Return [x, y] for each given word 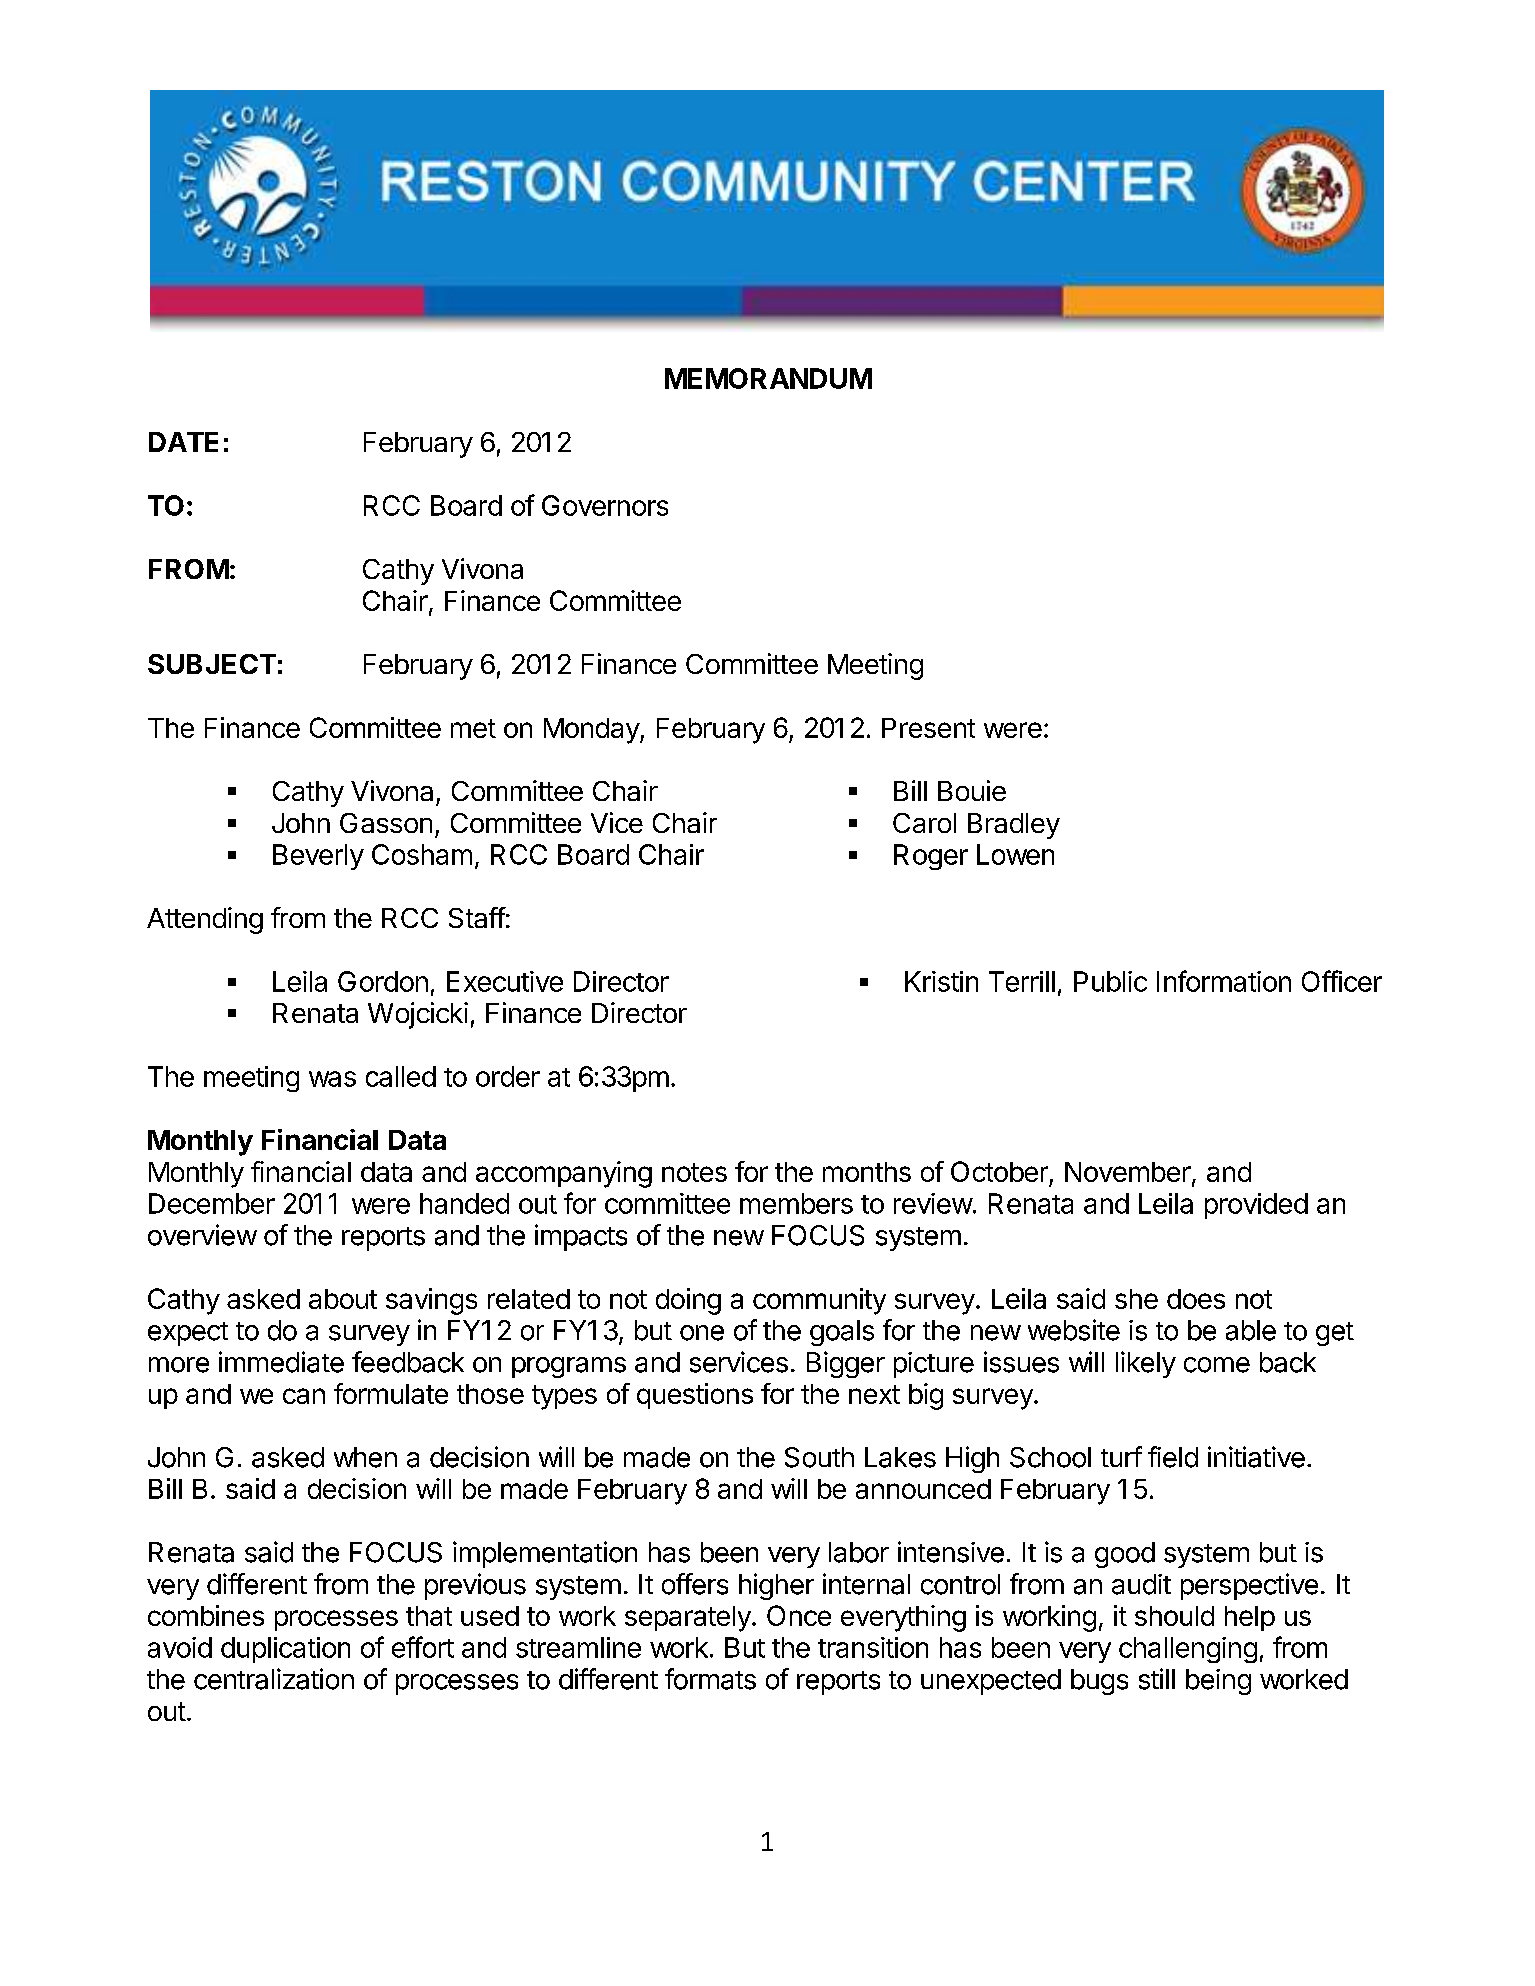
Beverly [318, 857]
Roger [931, 857]
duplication [285, 1650]
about [343, 1299]
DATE [183, 442]
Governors [605, 505]
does [1196, 1299]
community [819, 1301]
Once [799, 1615]
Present [928, 728]
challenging [1188, 1650]
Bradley [1014, 826]
